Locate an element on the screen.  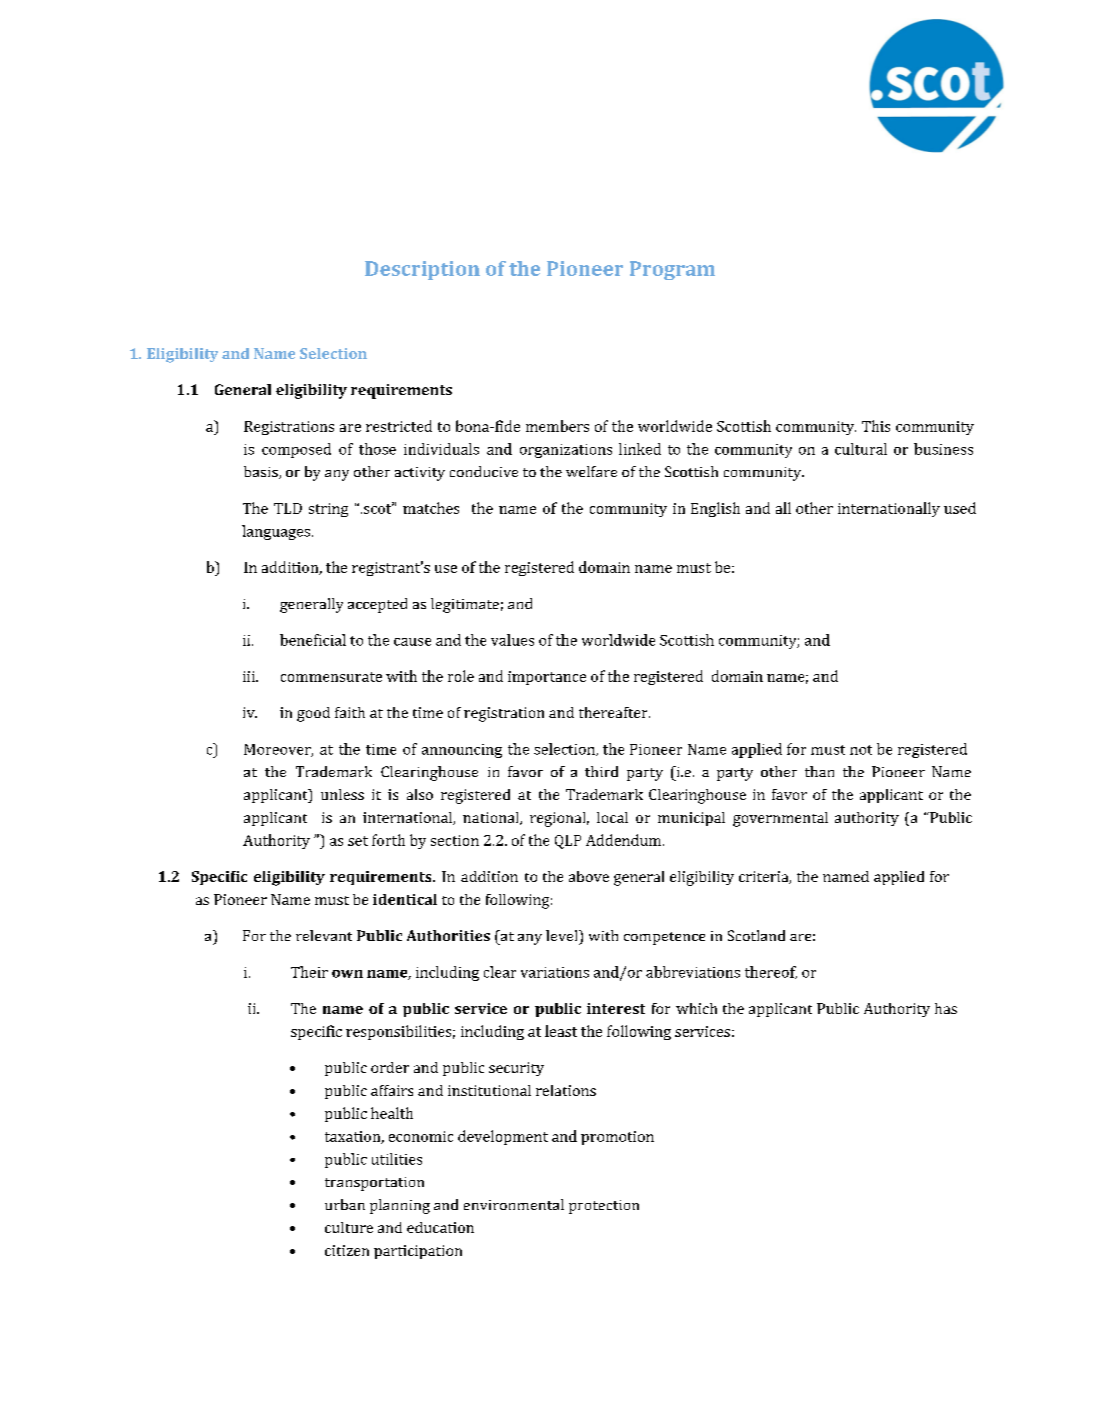
own is located at coordinates (347, 974).
